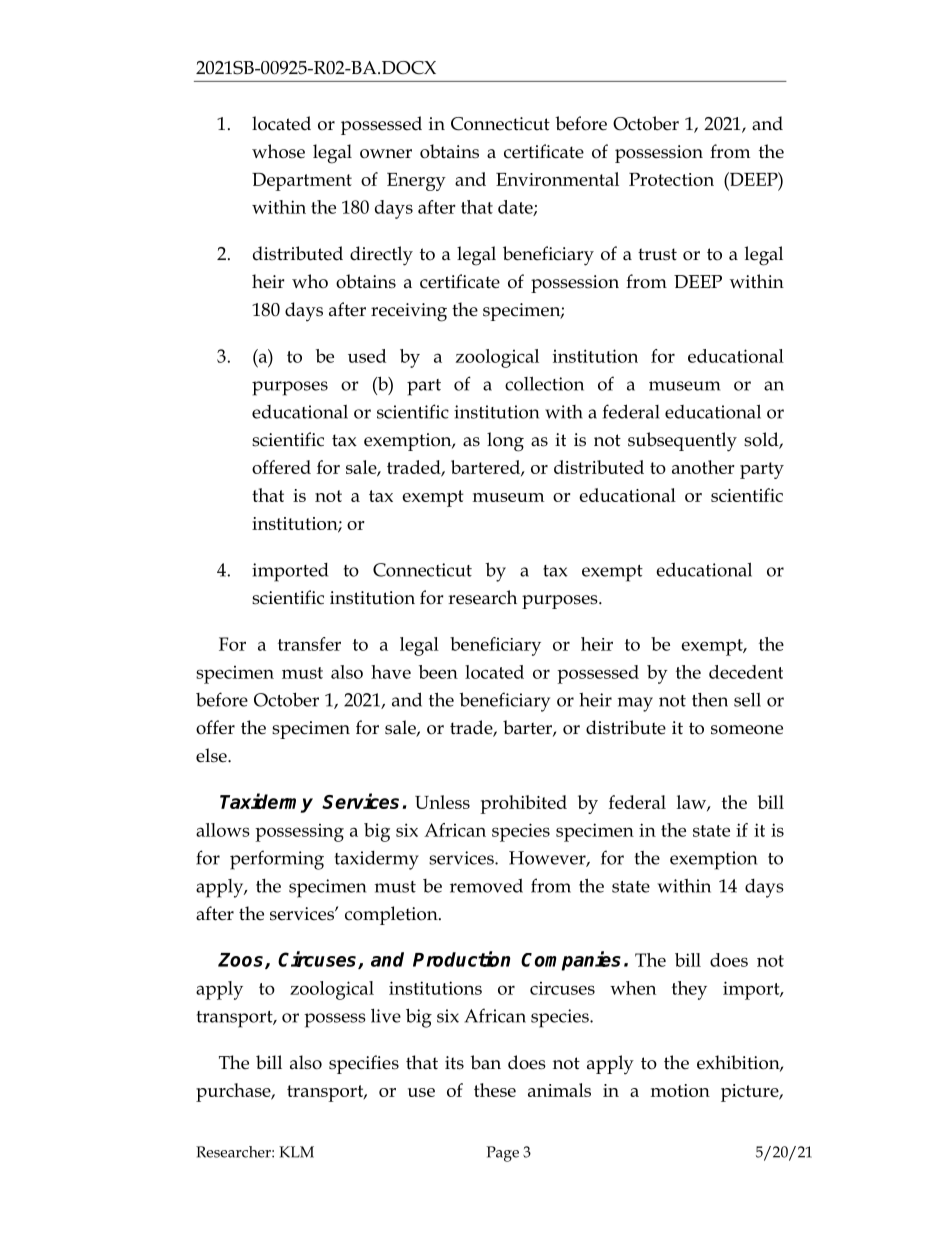 The image size is (952, 1233). I want to click on subsequently, so click(682, 442).
